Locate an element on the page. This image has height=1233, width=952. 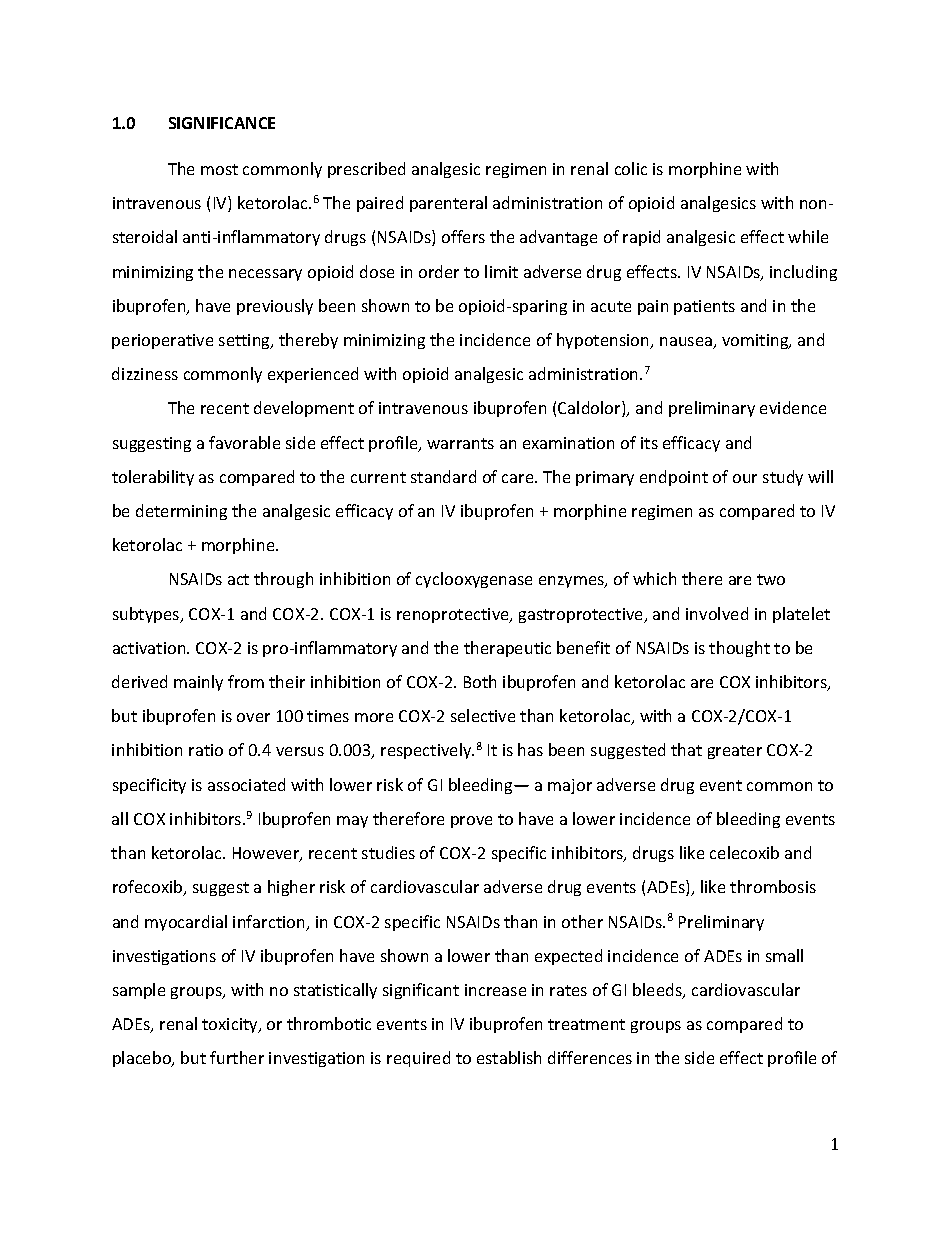
most is located at coordinates (219, 169).
